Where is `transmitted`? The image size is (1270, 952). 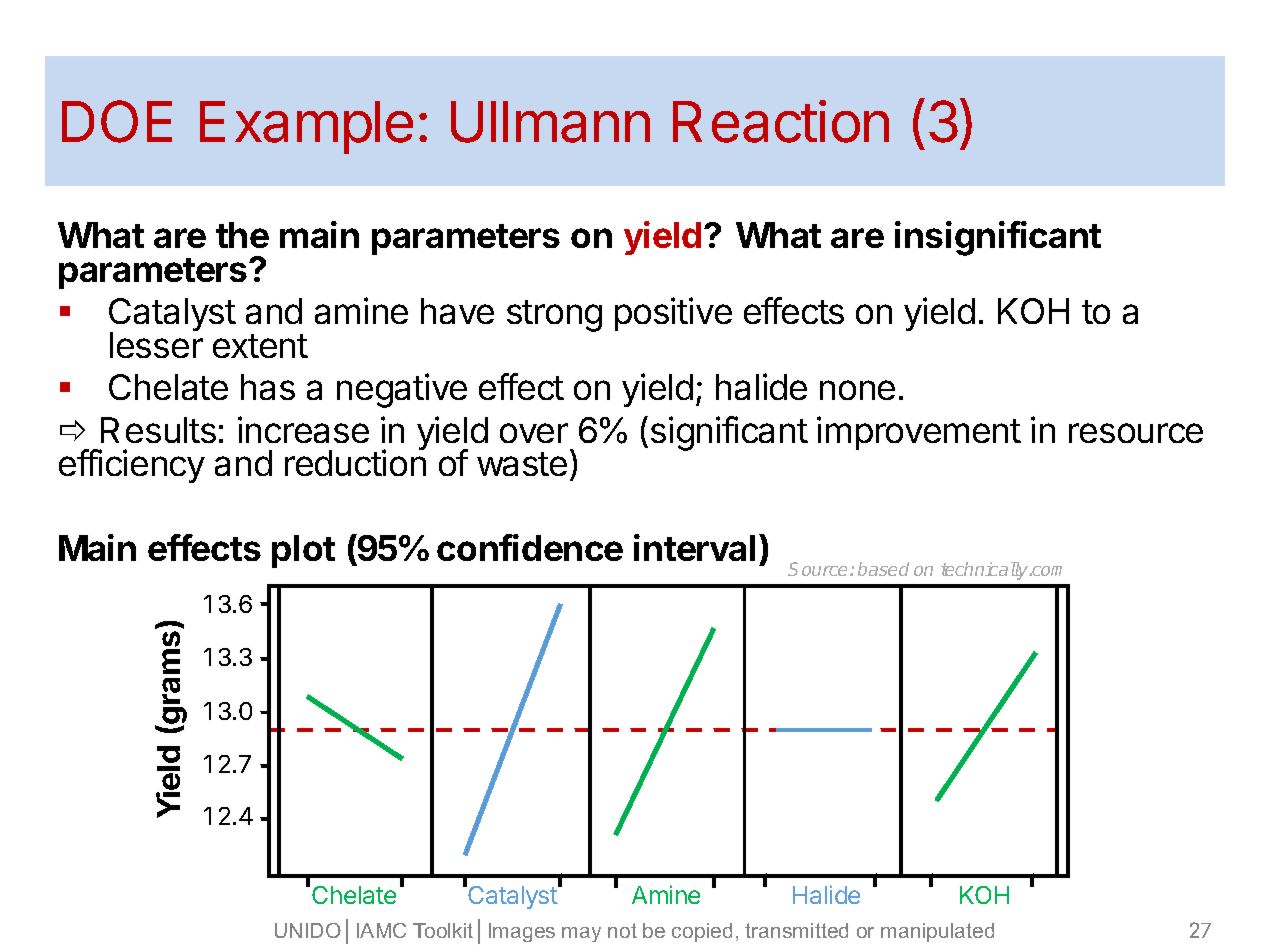
transmitted is located at coordinates (796, 930).
